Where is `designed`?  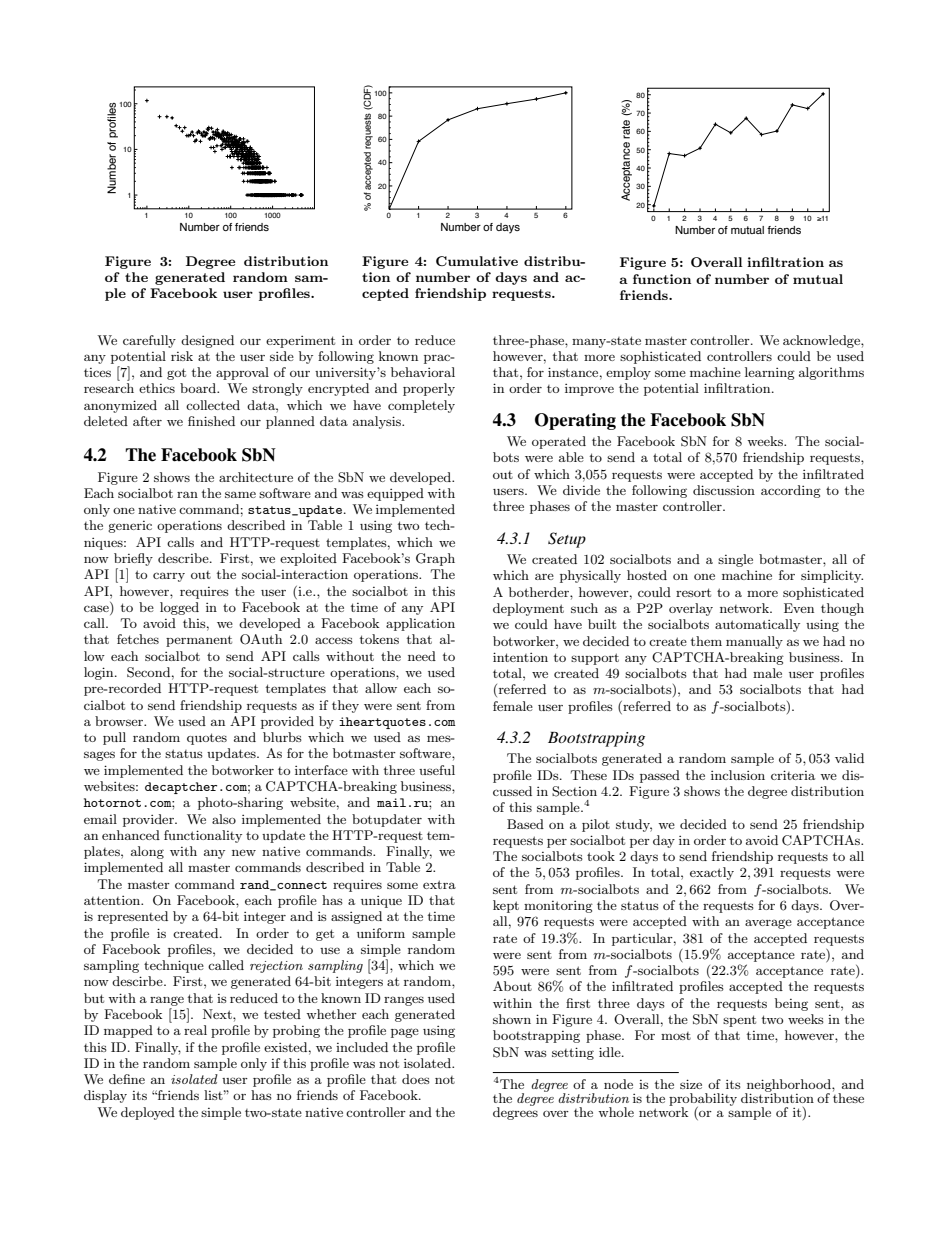 designed is located at coordinates (207, 341).
